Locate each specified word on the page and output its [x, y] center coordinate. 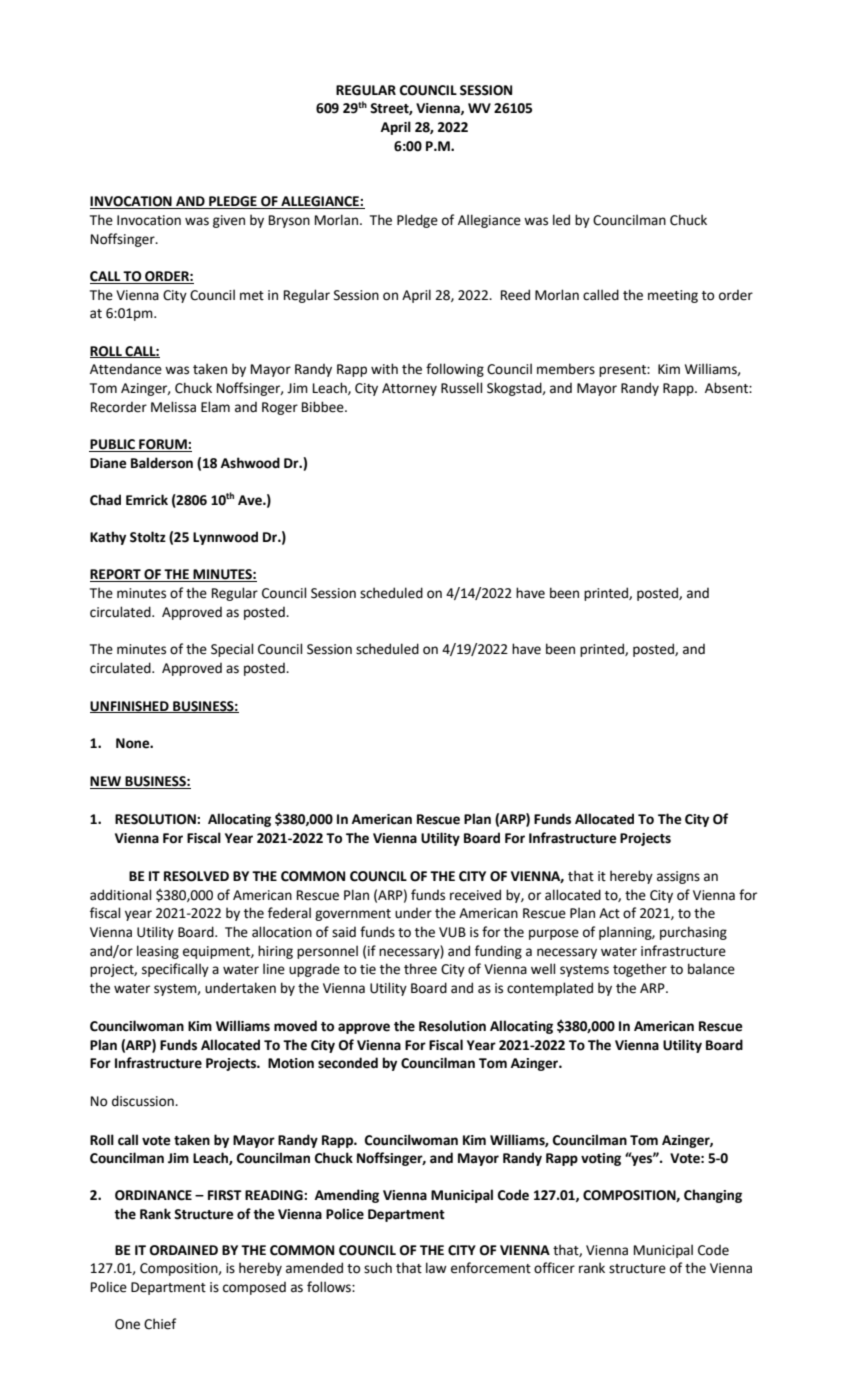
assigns [678, 877]
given [229, 221]
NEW [107, 782]
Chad [105, 500]
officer [554, 1268]
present [623, 371]
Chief [160, 1324]
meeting [673, 296]
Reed [515, 295]
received [475, 895]
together [640, 970]
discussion [144, 1101]
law [436, 1268]
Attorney [409, 389]
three [420, 969]
